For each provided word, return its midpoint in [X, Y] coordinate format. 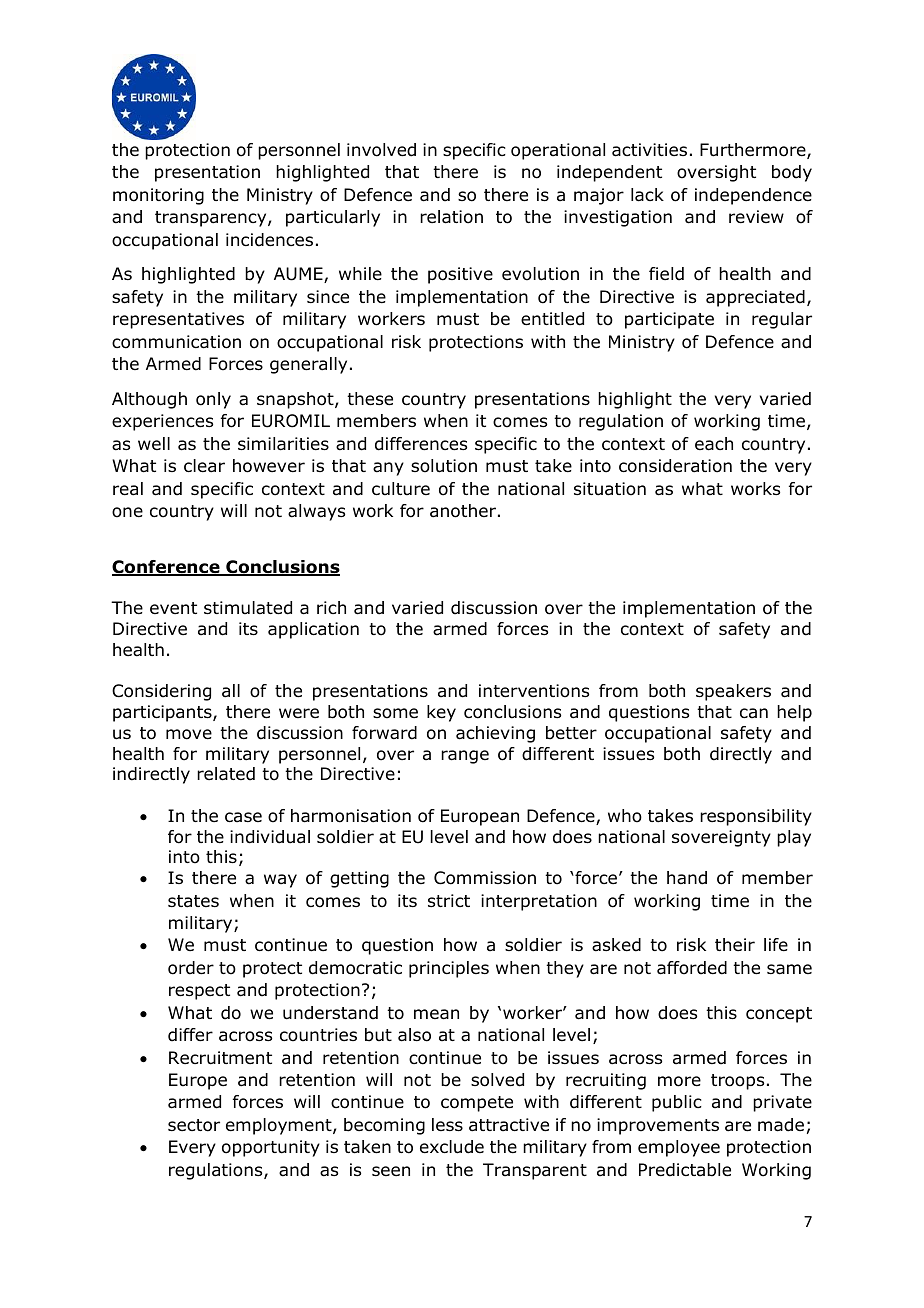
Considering [161, 692]
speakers [733, 692]
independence [753, 196]
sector [194, 1125]
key [441, 713]
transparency [212, 219]
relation [451, 217]
